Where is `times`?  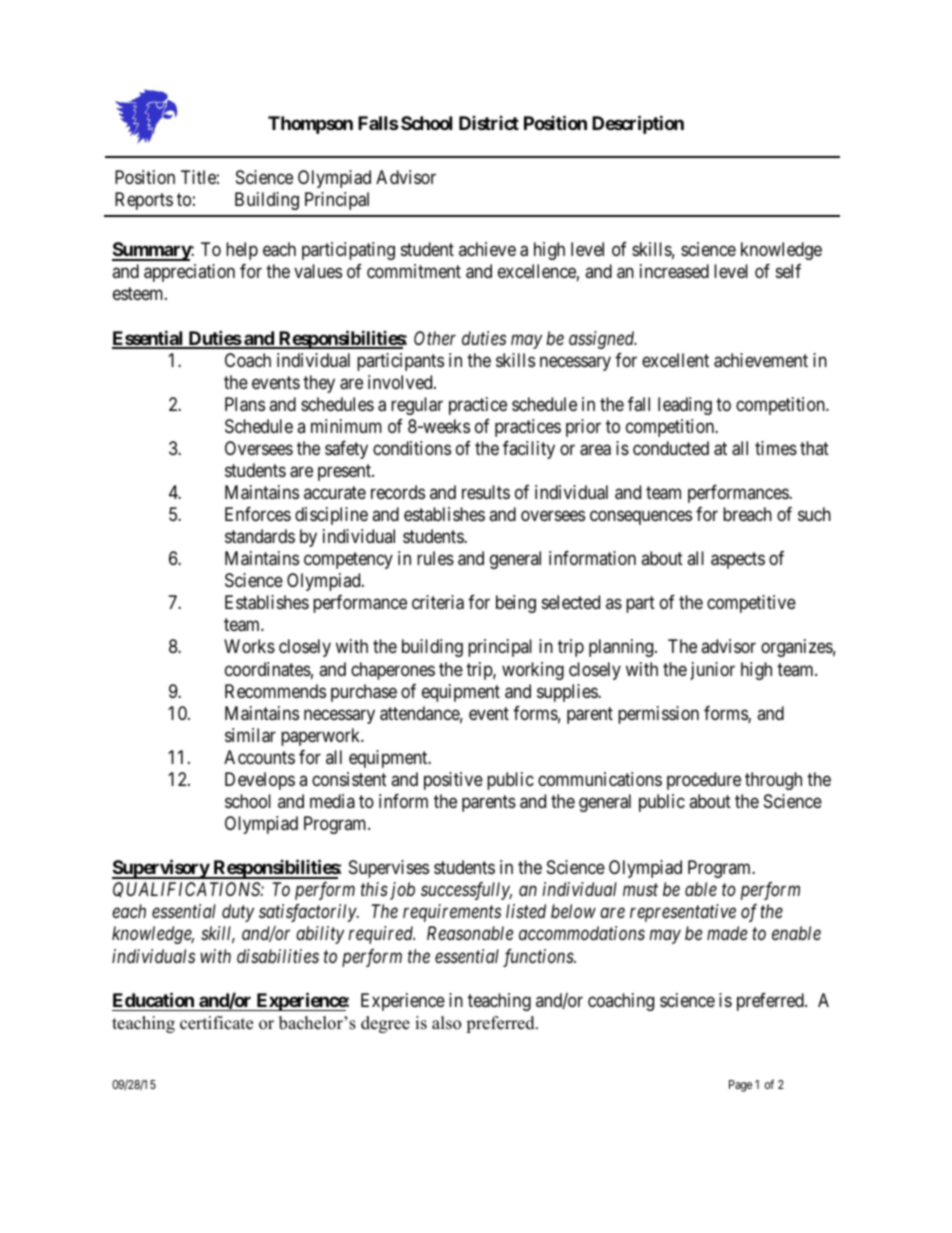
times is located at coordinates (776, 448).
